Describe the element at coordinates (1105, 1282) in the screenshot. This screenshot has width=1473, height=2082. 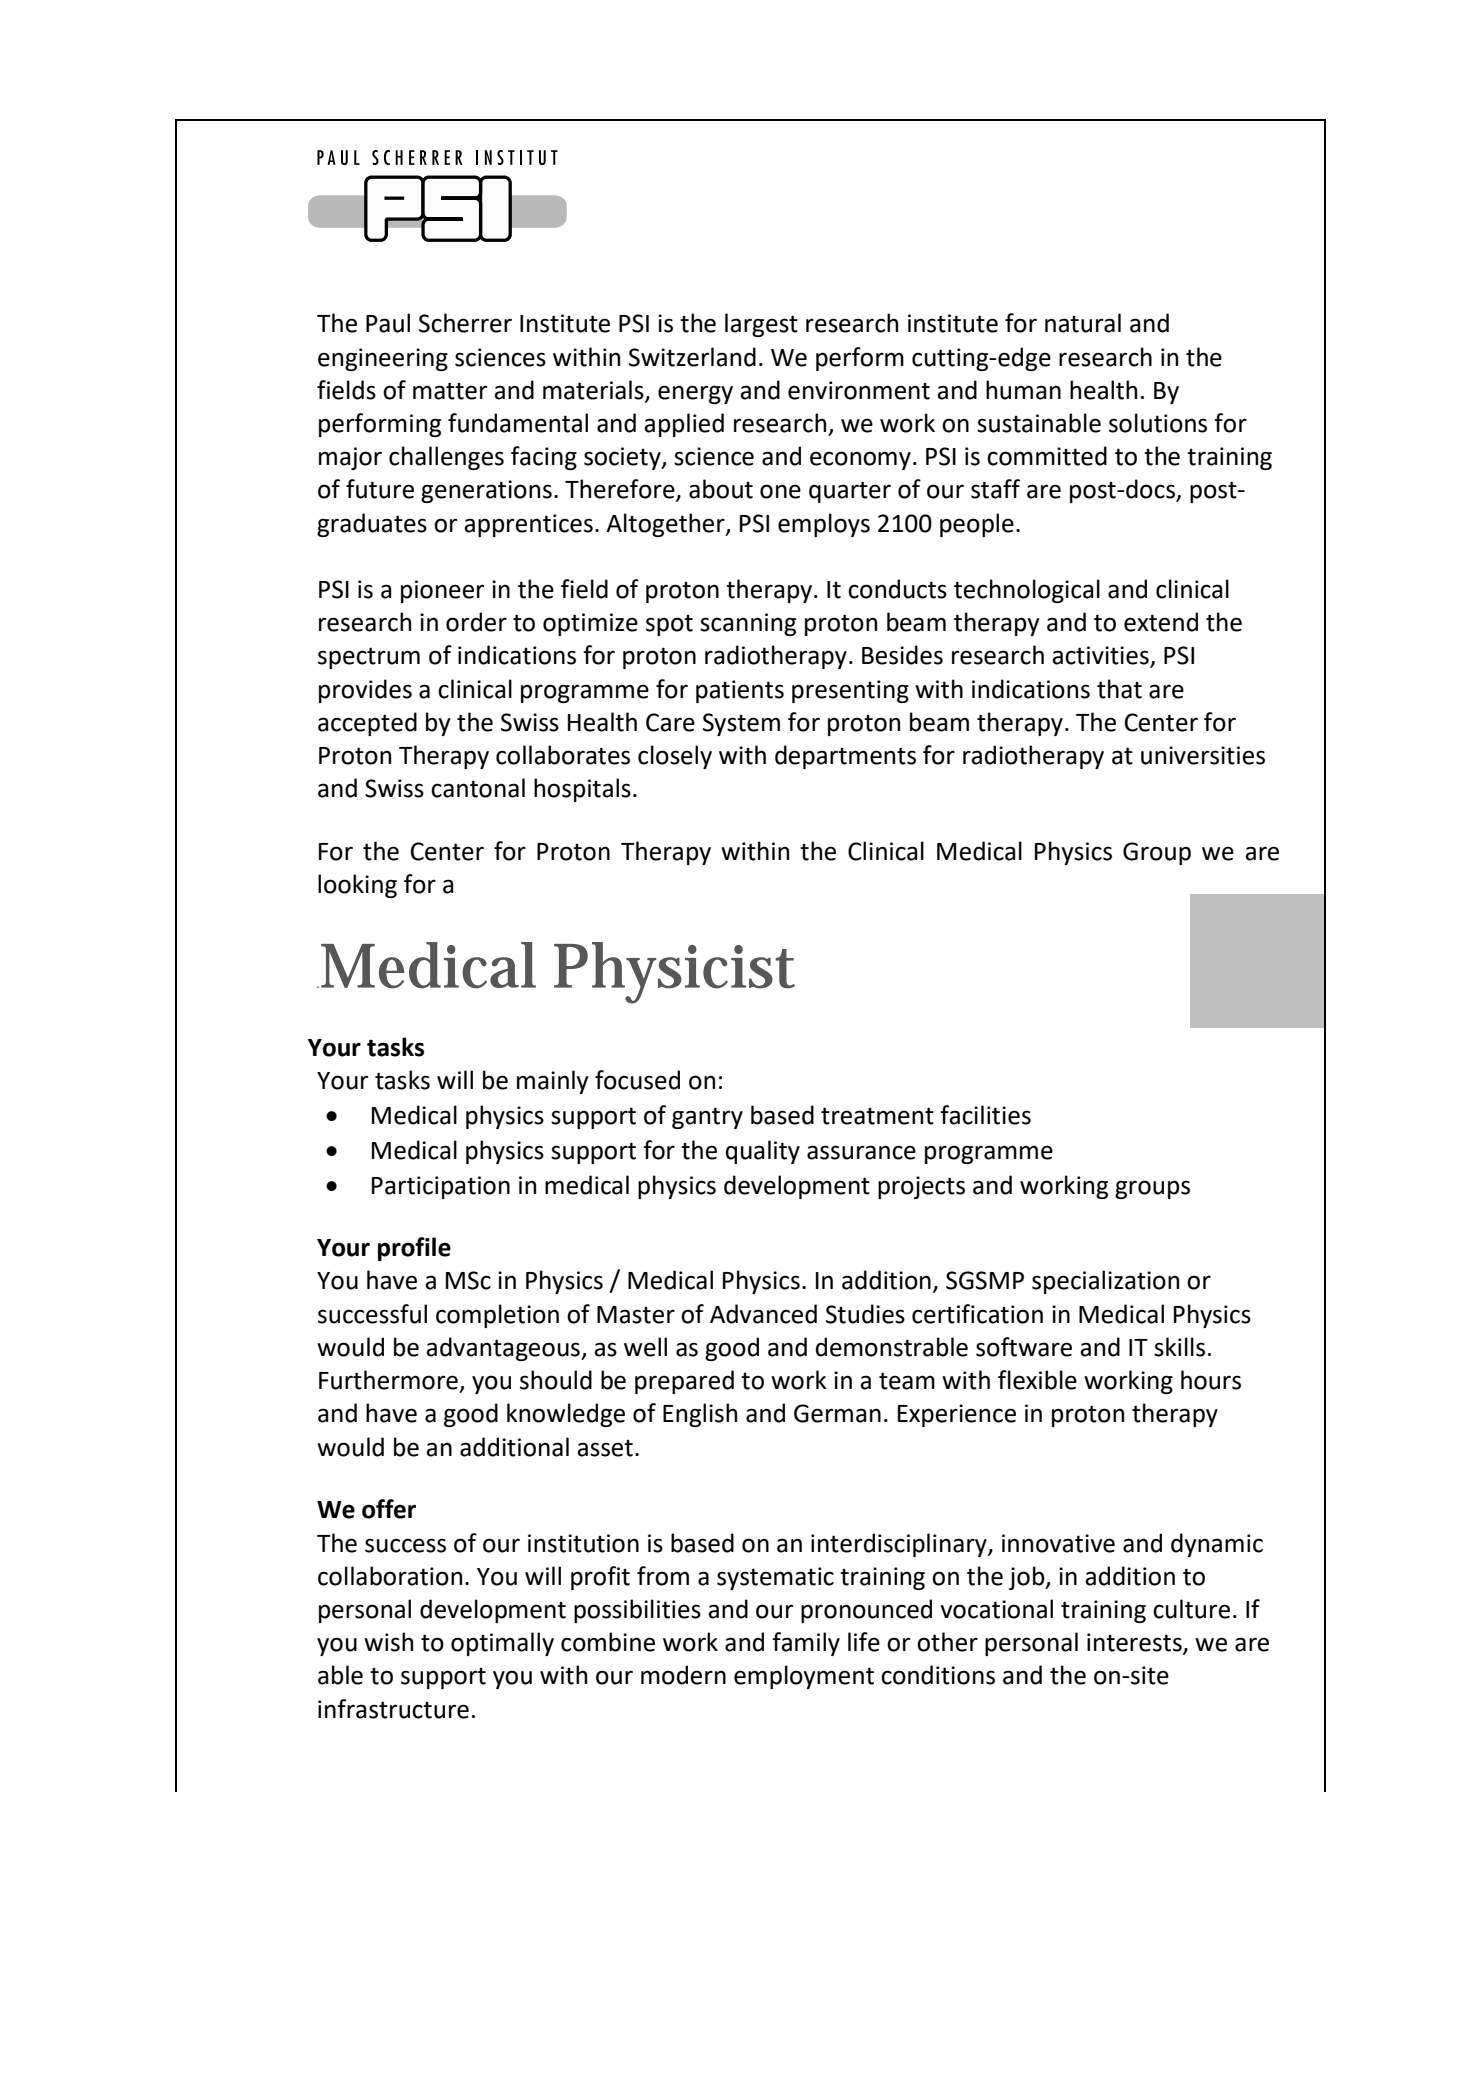
I see `specialization` at that location.
